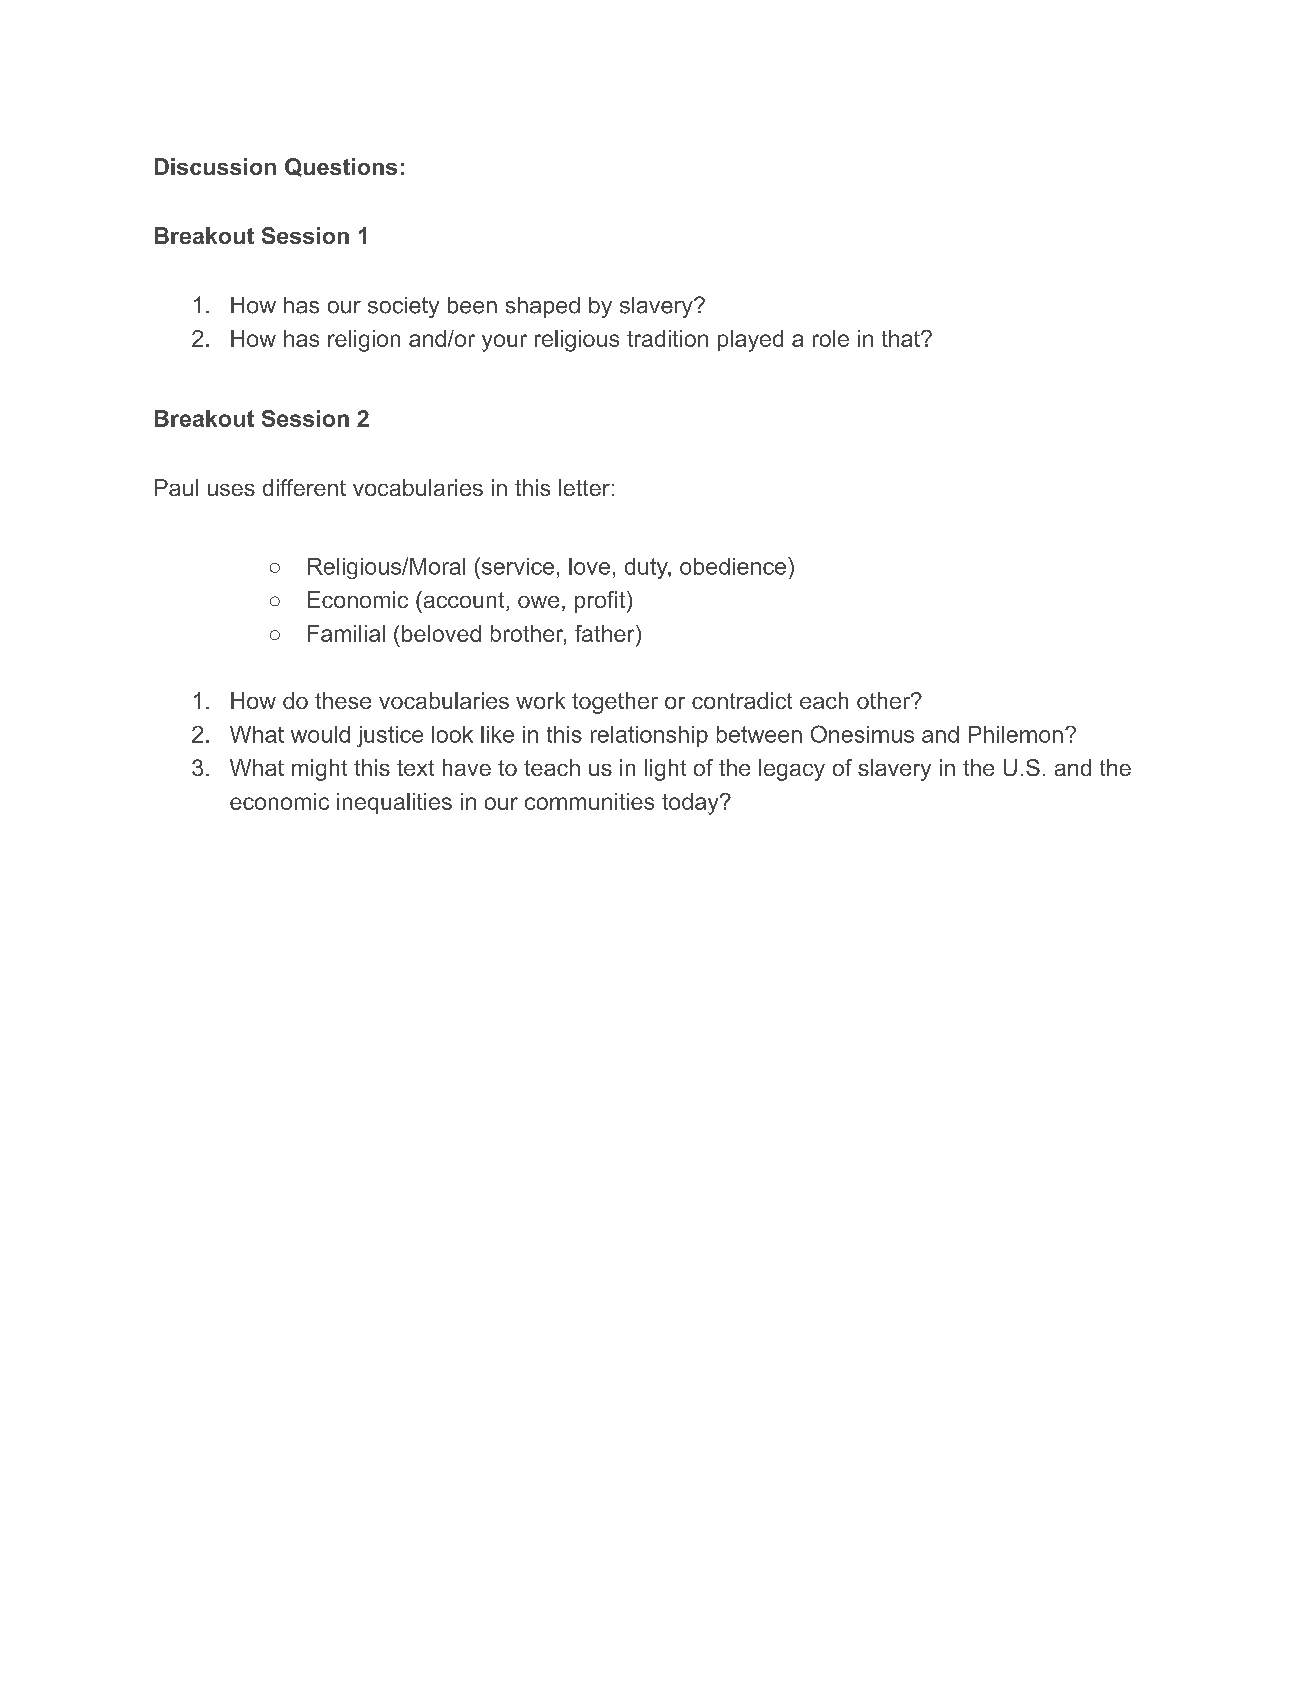 The image size is (1300, 1683). I want to click on letter, so click(584, 487).
